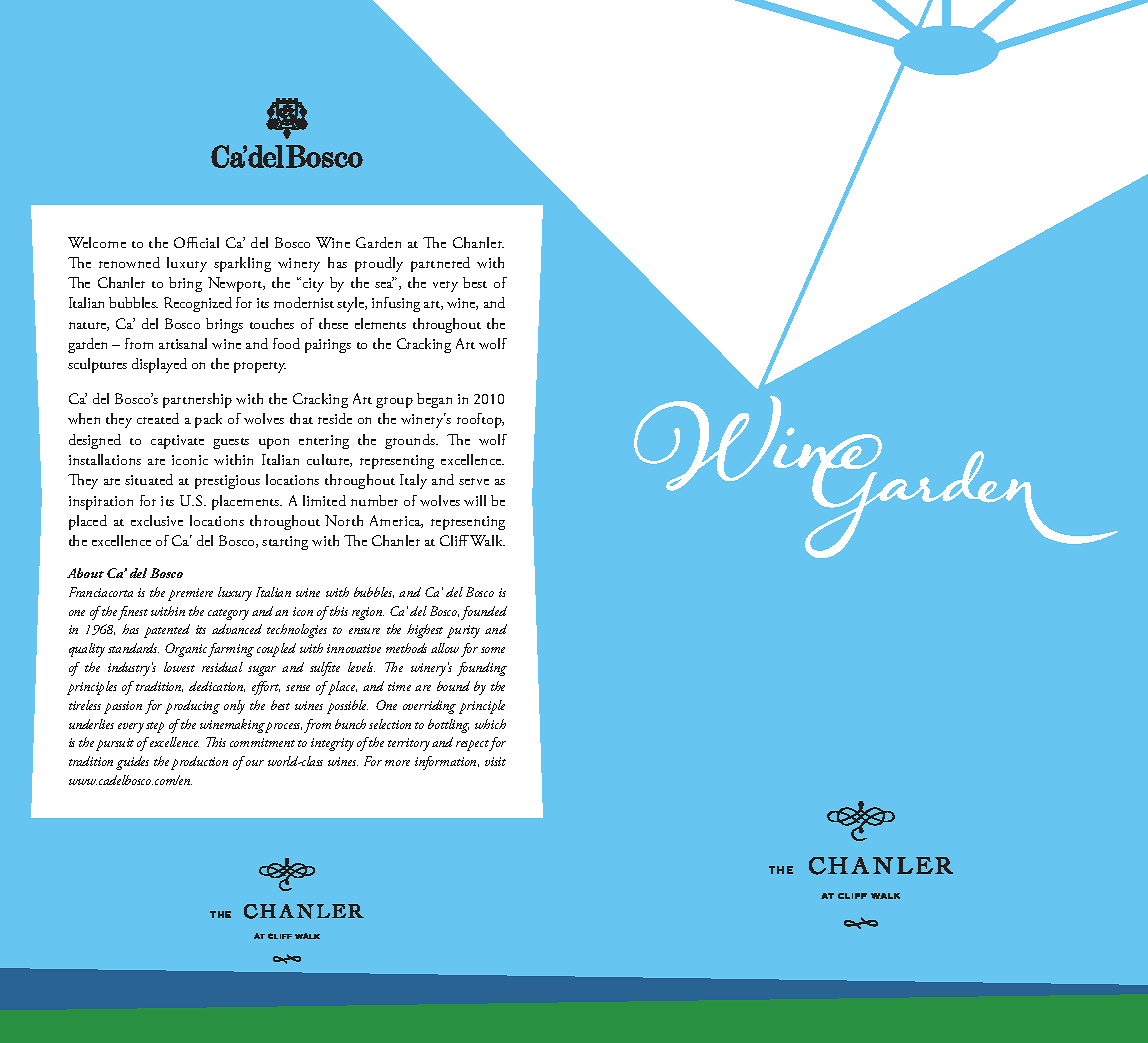  I want to click on partnered, so click(440, 264).
